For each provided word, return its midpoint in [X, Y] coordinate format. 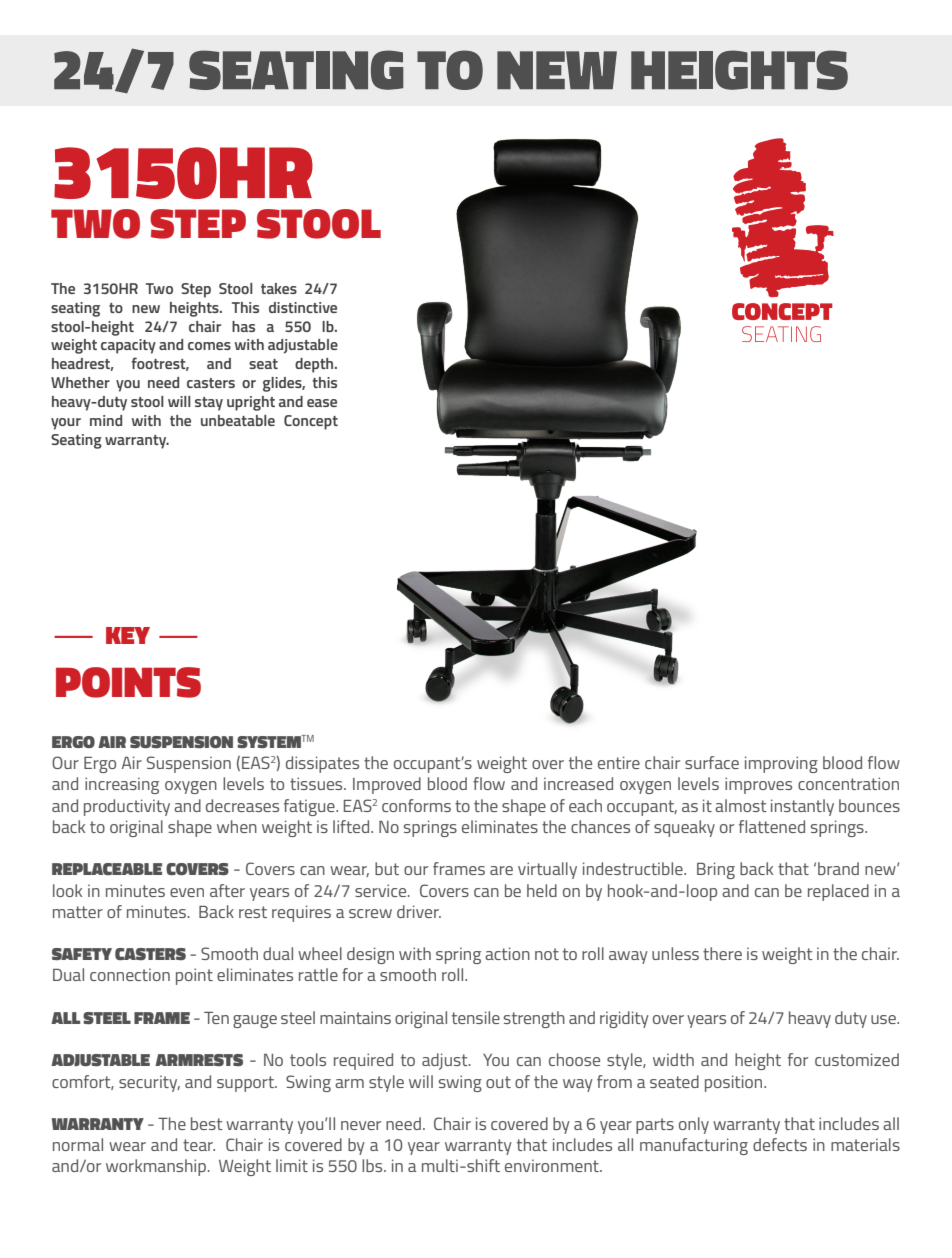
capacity [128, 346]
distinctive [303, 307]
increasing [122, 785]
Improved [387, 785]
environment [553, 1165]
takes [279, 288]
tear [199, 1145]
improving [781, 764]
